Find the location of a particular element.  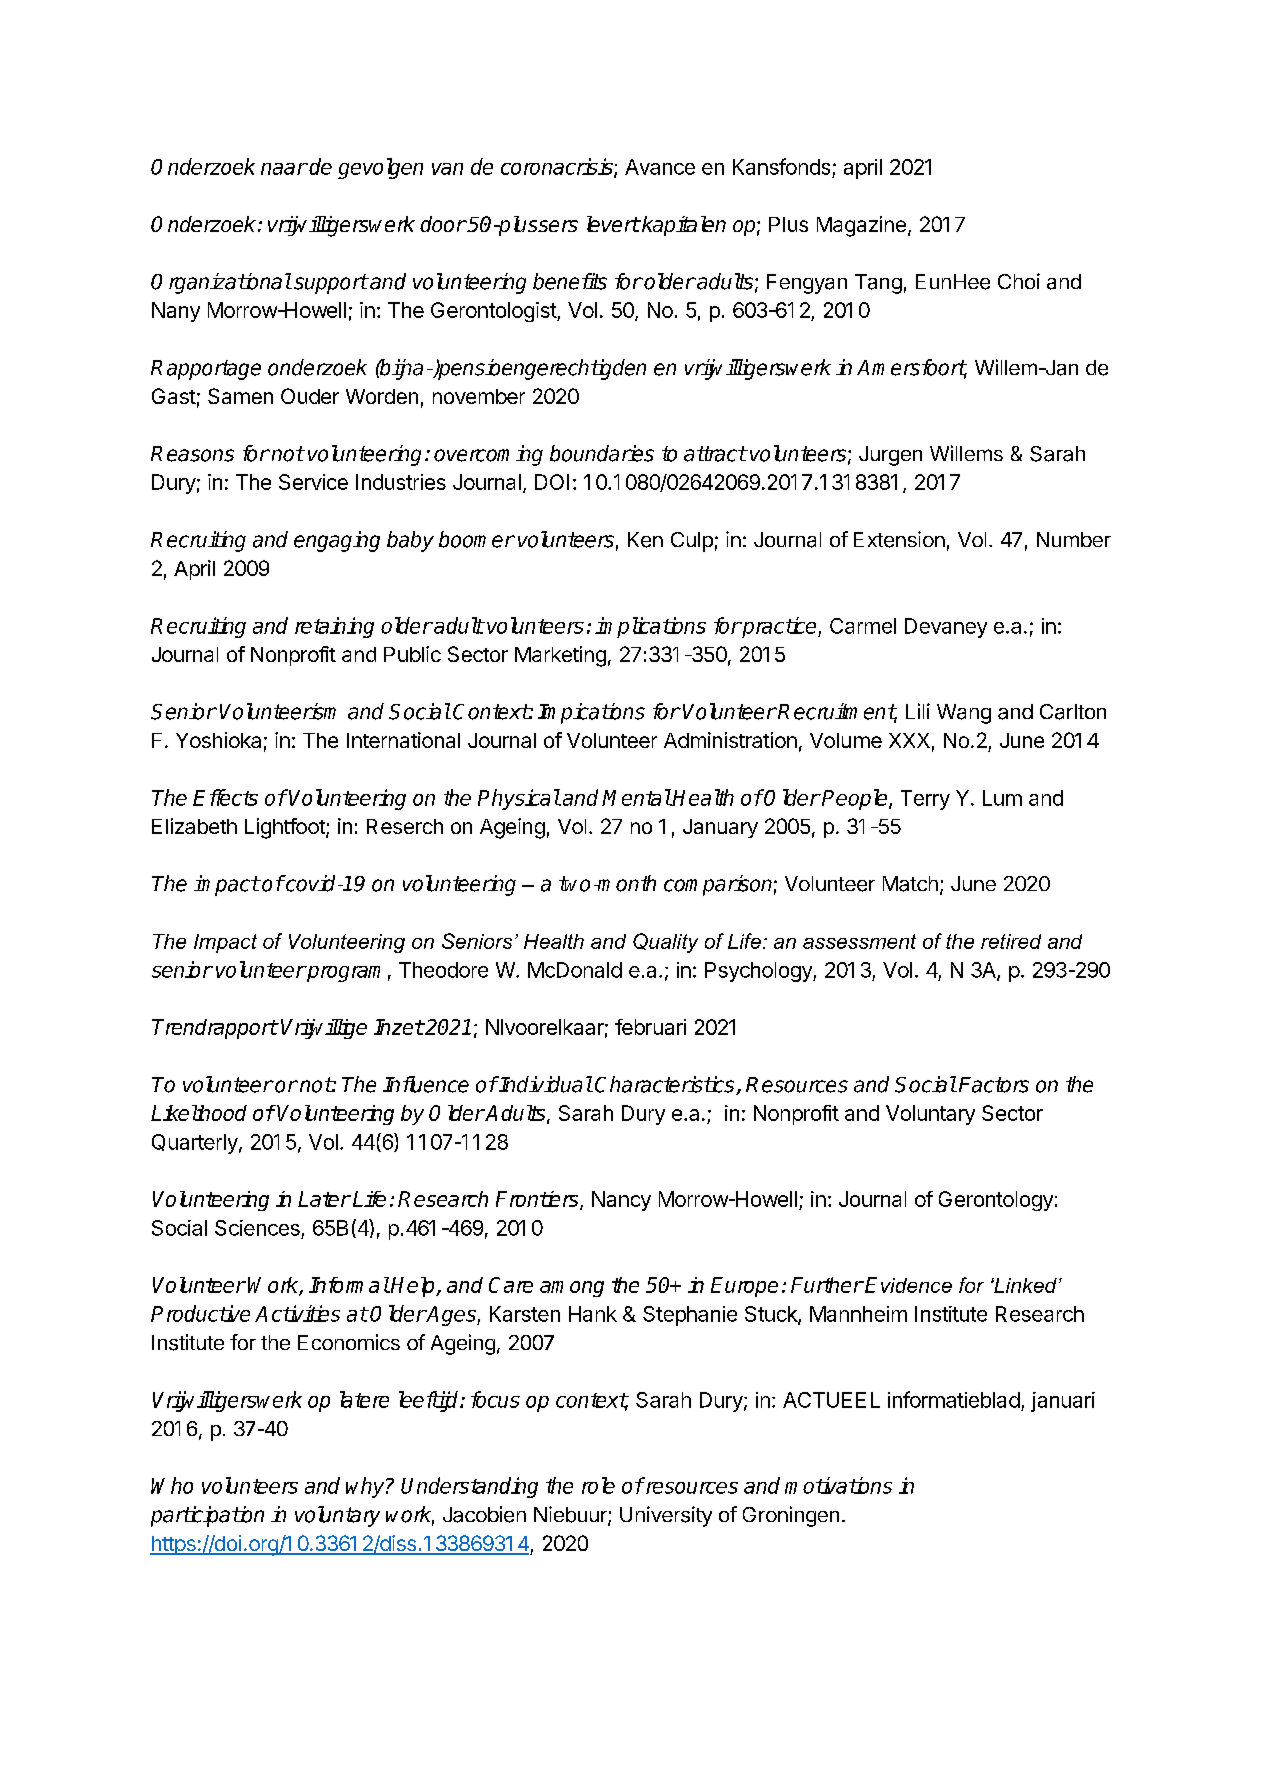

retaining is located at coordinates (334, 627).
